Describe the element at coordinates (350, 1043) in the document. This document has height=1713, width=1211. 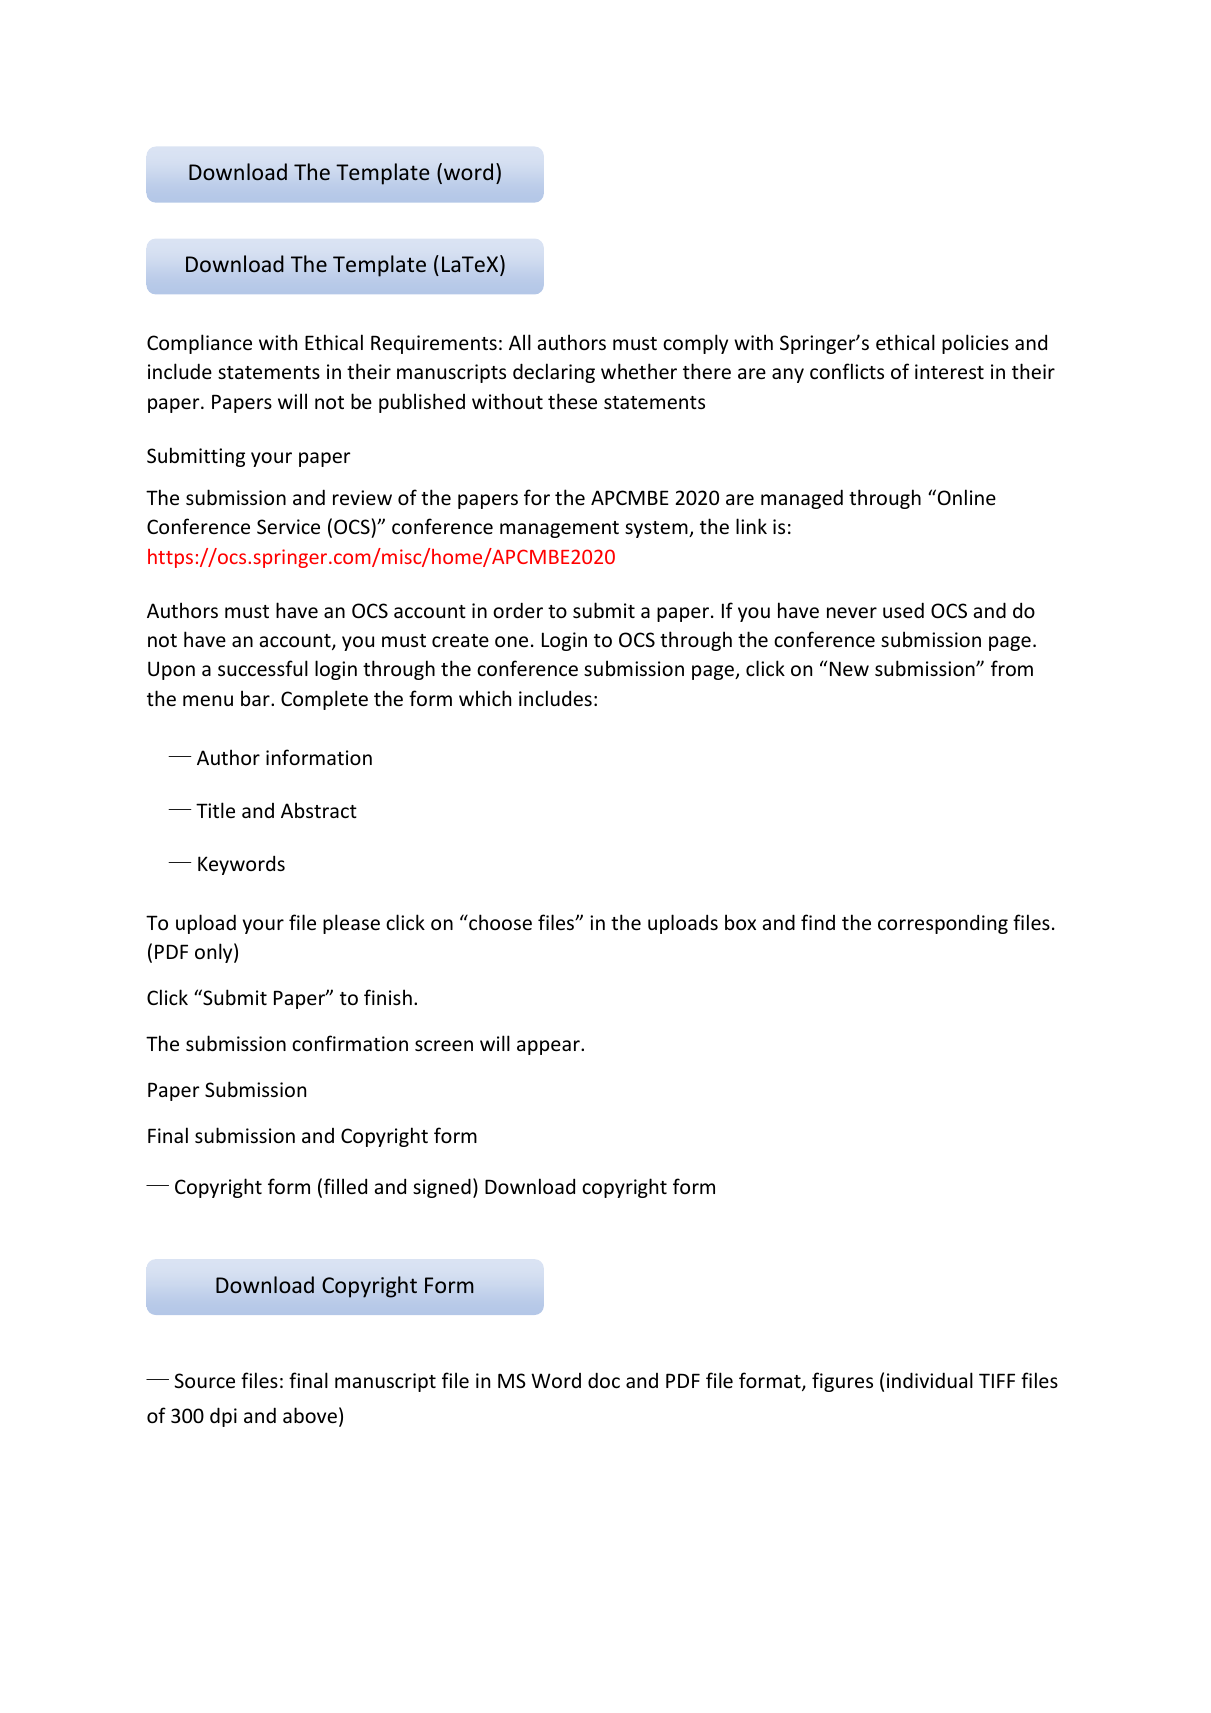
I see `confirmation` at that location.
